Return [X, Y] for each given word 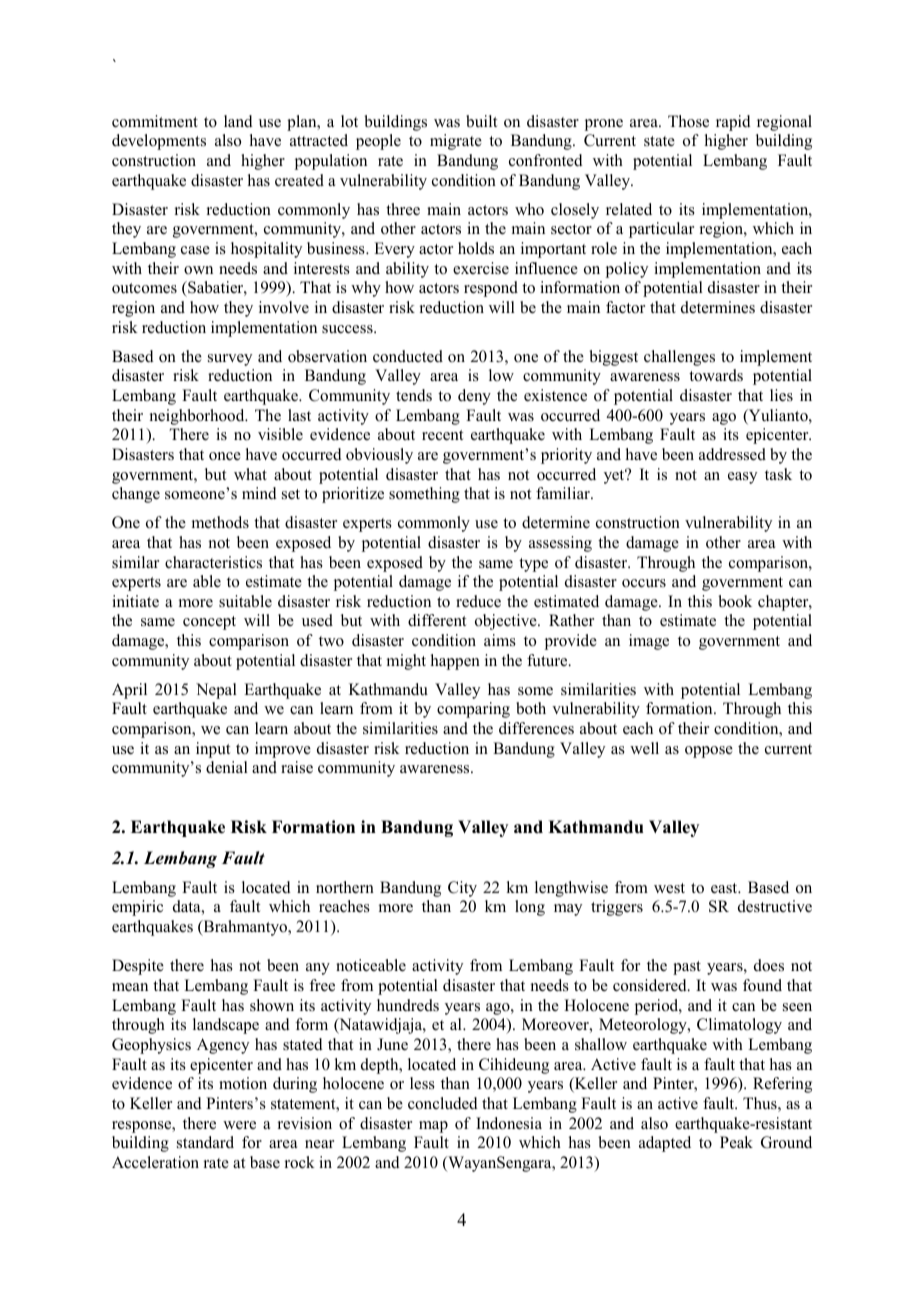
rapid [733, 123]
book [735, 601]
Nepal [216, 691]
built [481, 121]
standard [205, 1142]
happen [455, 662]
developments [159, 142]
